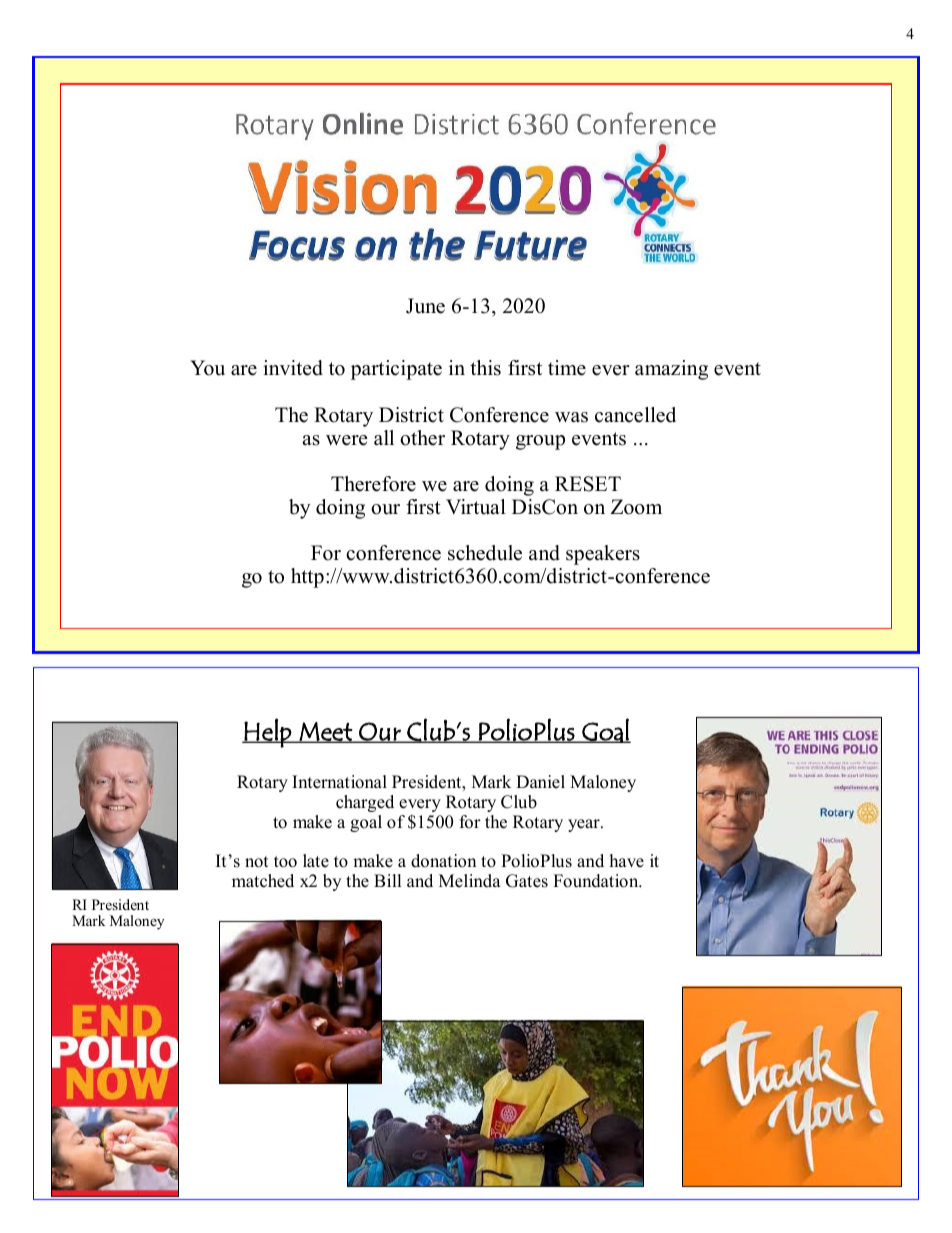 This screenshot has height=1233, width=952. I want to click on Meet, so click(326, 732).
